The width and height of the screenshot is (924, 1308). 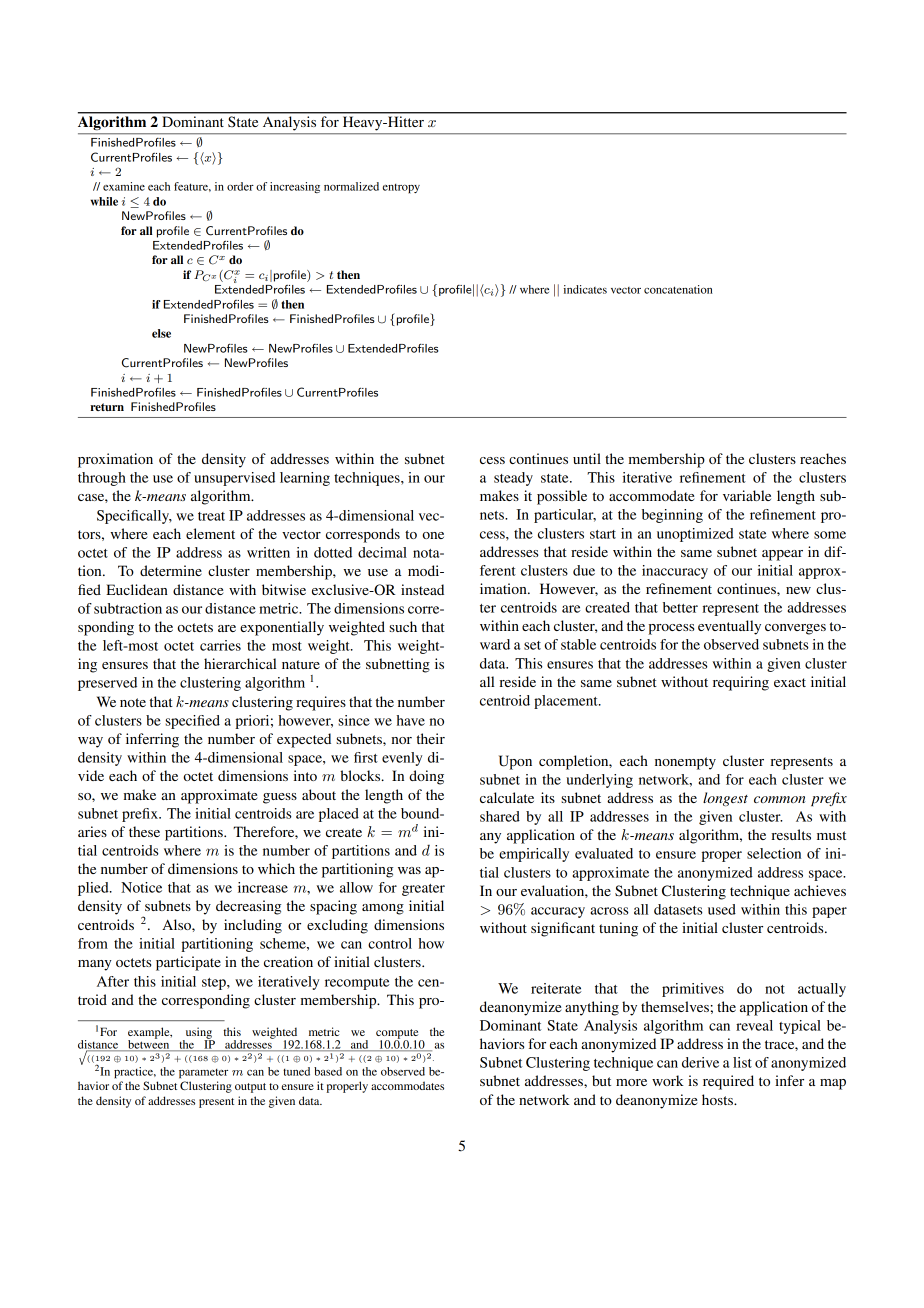 What do you see at coordinates (124, 186) in the screenshot?
I see `examine` at bounding box center [124, 186].
